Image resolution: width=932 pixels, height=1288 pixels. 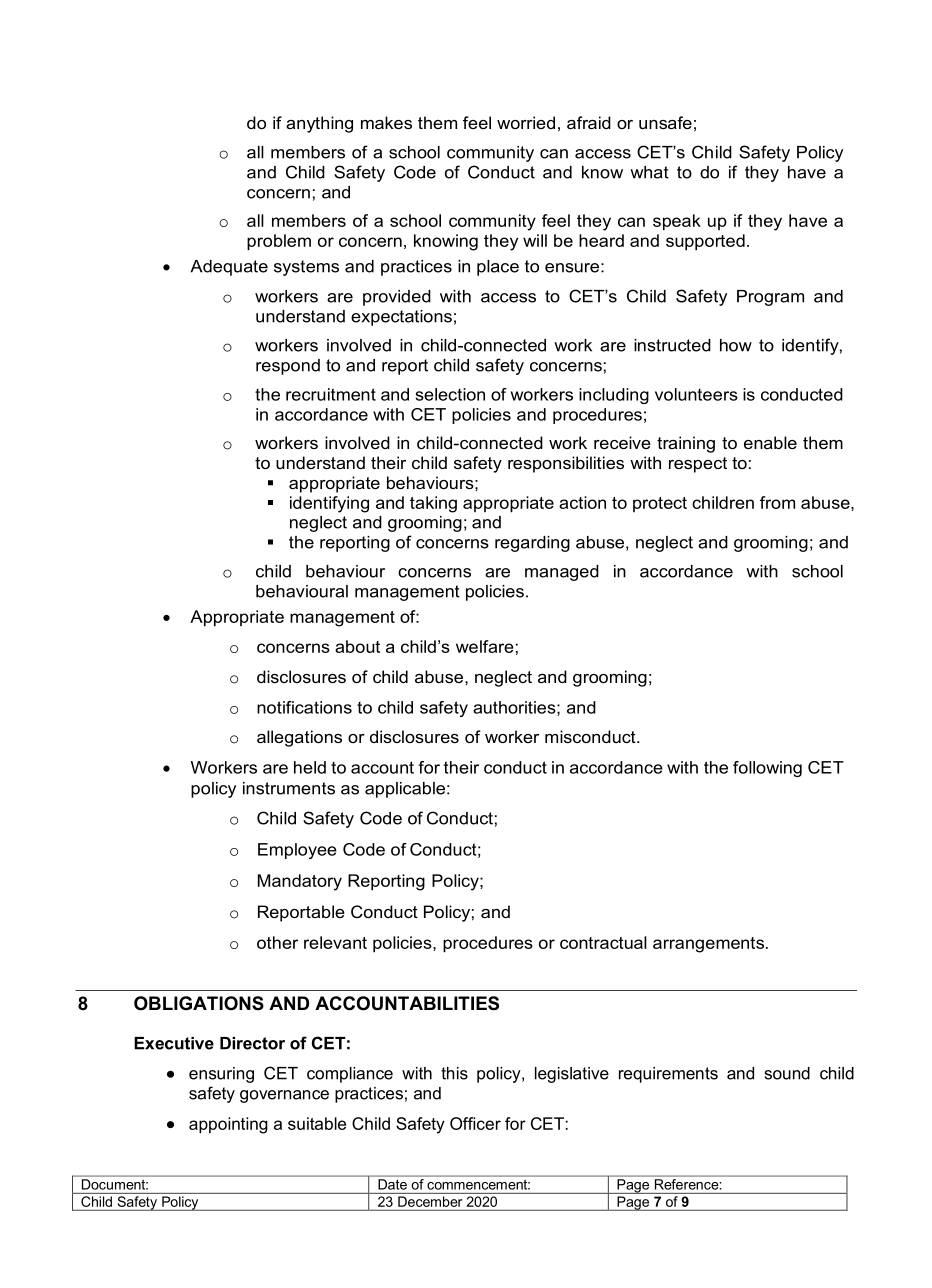 What do you see at coordinates (475, 1123) in the screenshot?
I see `Officer` at bounding box center [475, 1123].
